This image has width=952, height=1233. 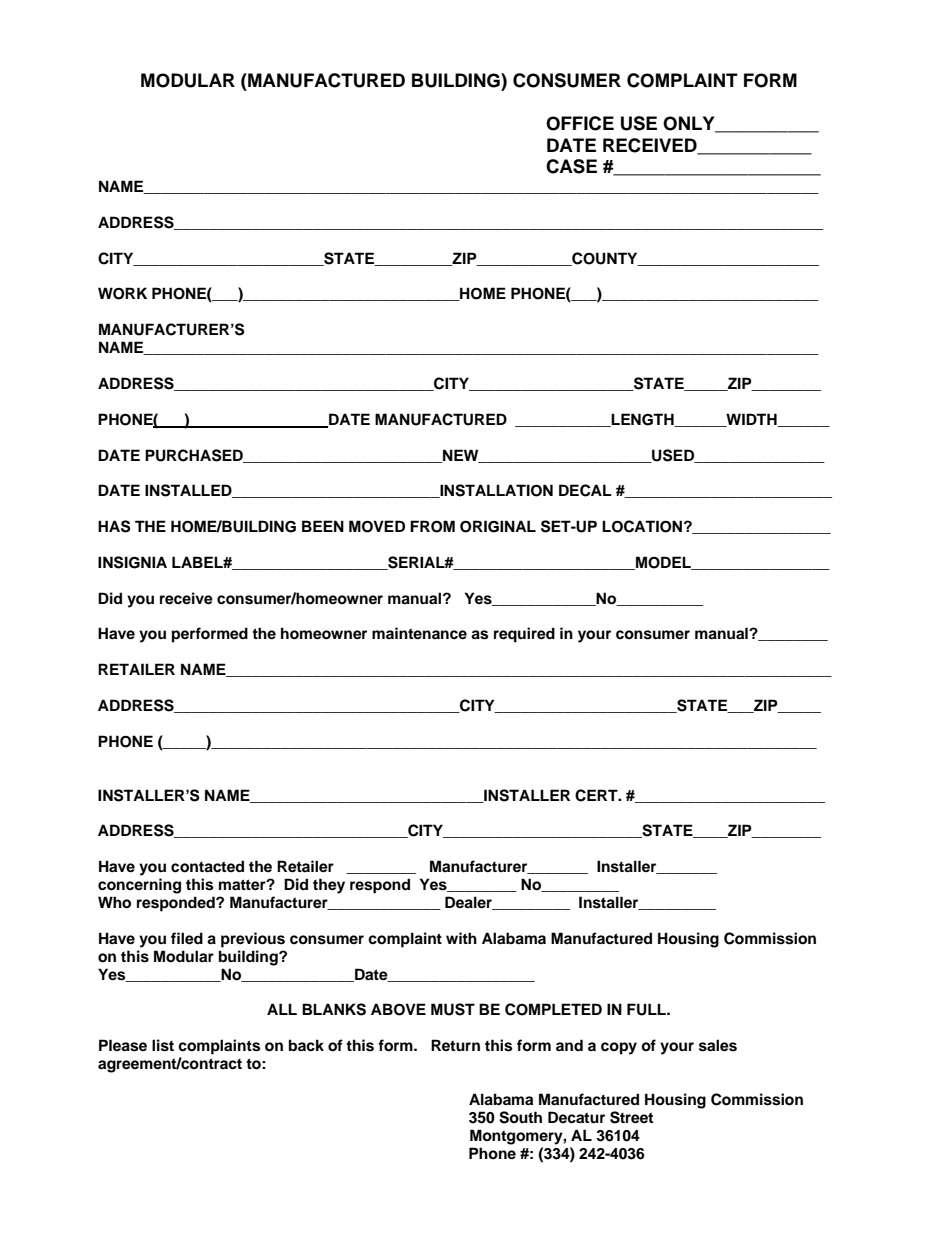 What do you see at coordinates (580, 123) in the image?
I see `OFFICE` at bounding box center [580, 123].
